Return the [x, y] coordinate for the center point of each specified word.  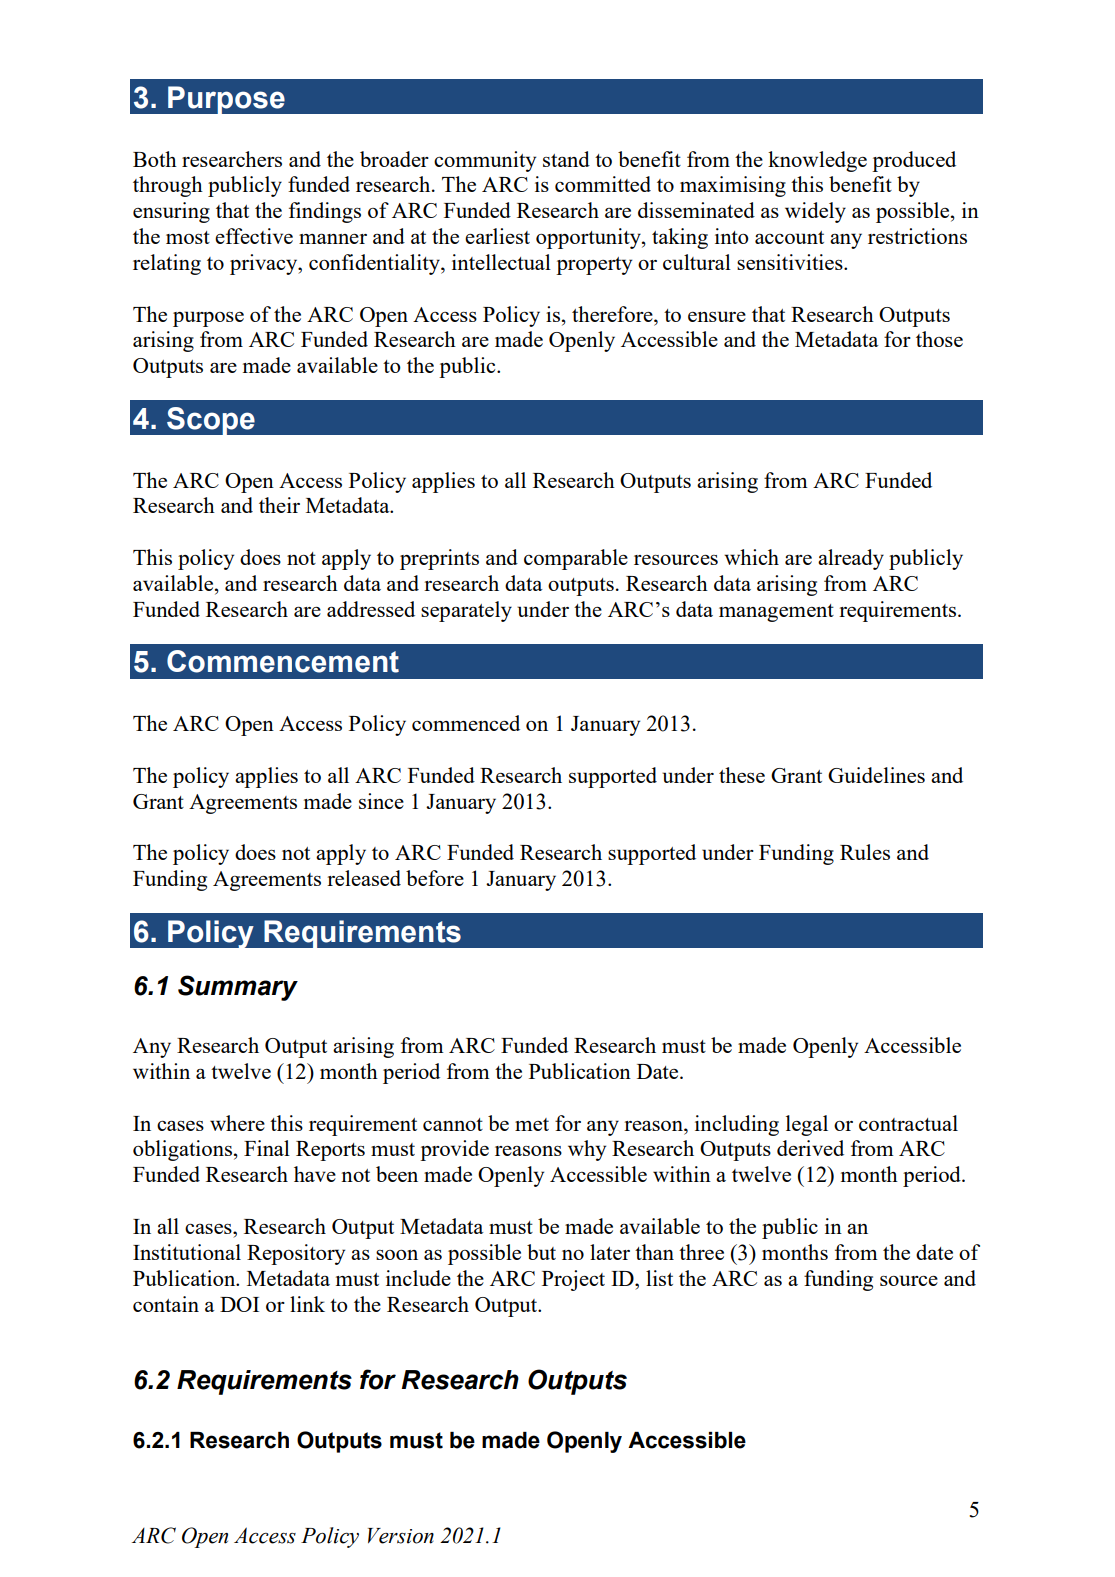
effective [254, 236]
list [659, 1278]
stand [566, 159]
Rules [865, 852]
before [435, 878]
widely [815, 212]
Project [573, 1280]
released [364, 878]
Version [401, 1536]
